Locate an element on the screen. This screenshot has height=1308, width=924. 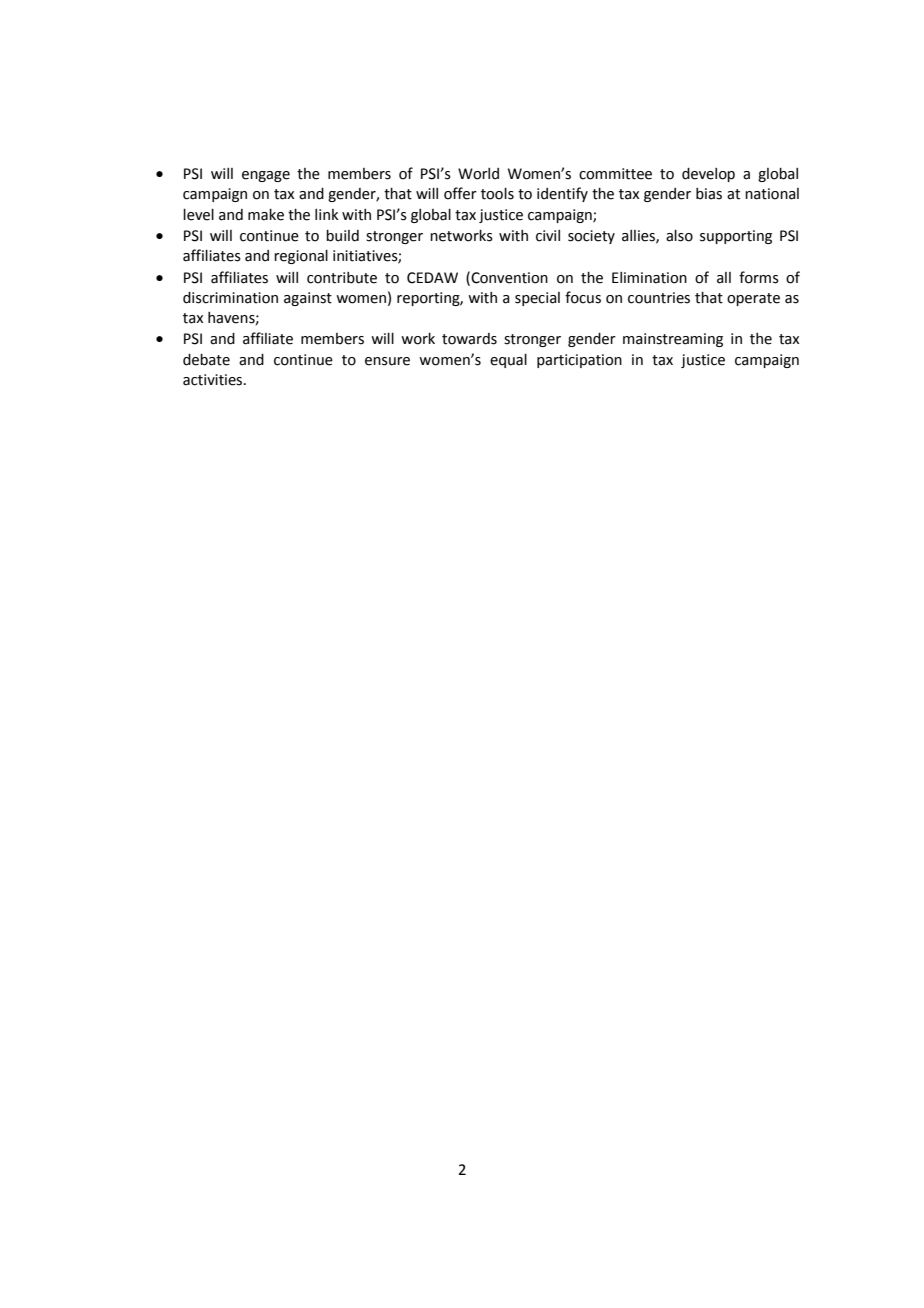
civil is located at coordinates (548, 236).
